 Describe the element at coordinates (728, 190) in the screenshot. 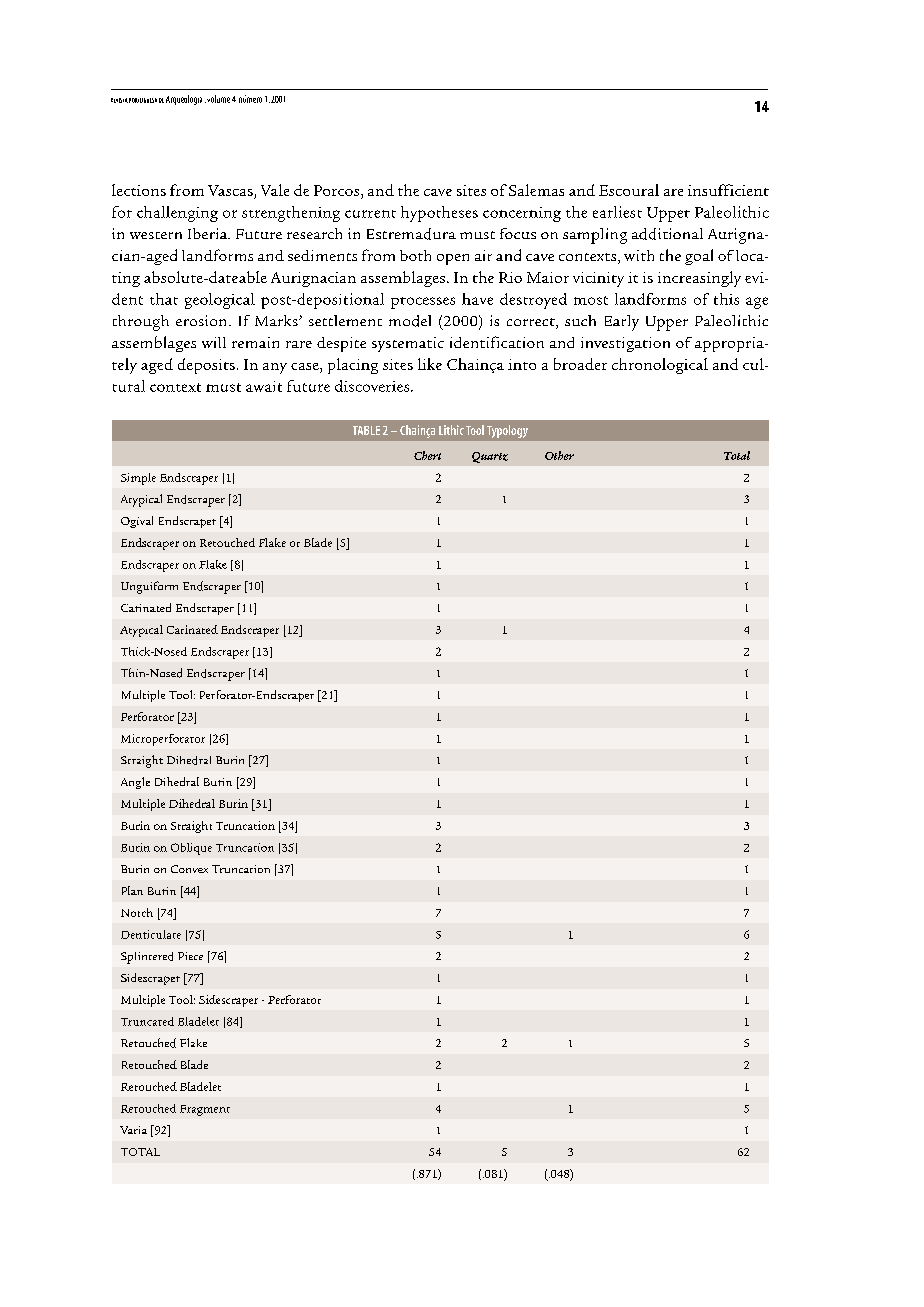

I see `insufficient` at that location.
